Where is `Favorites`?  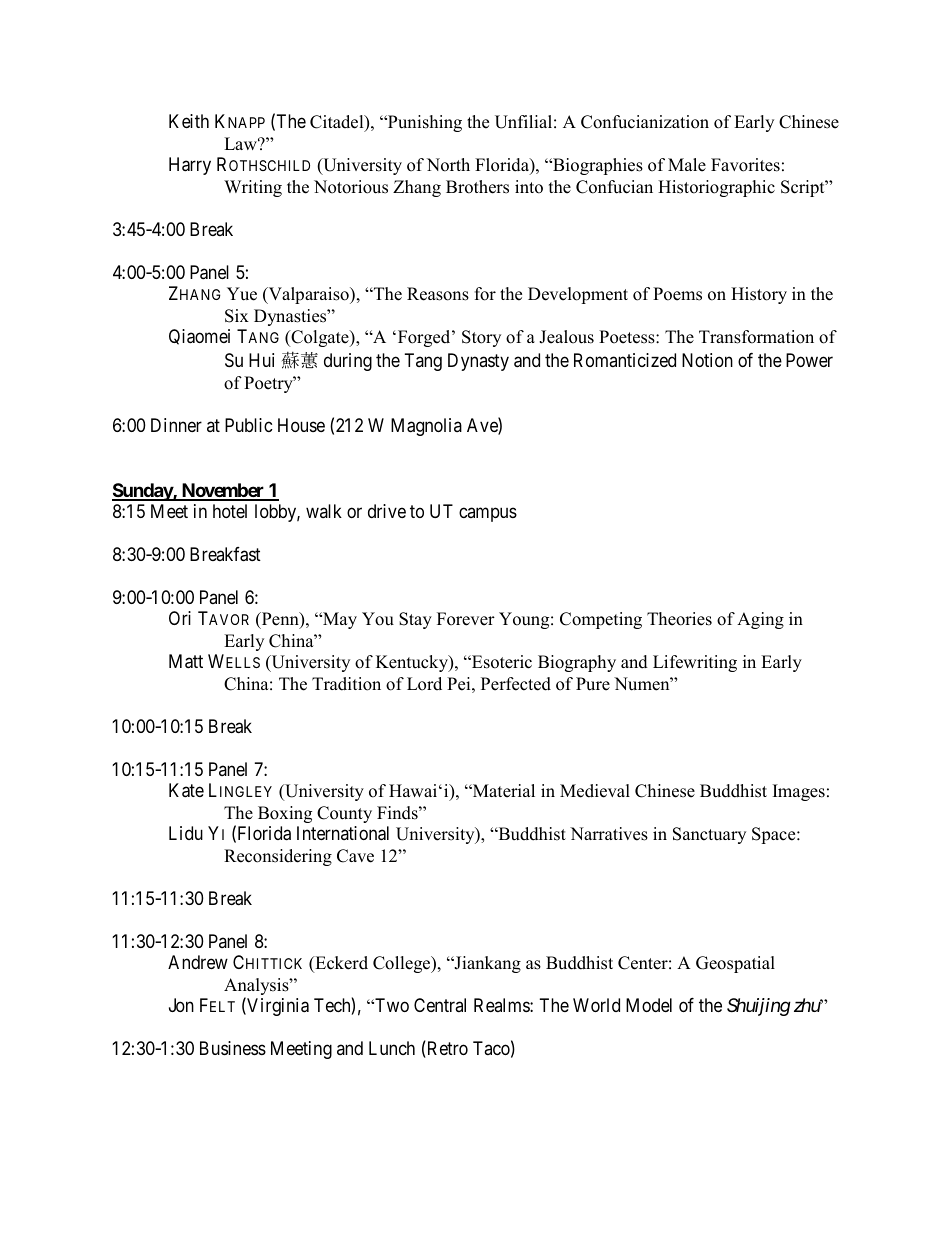
Favorites is located at coordinates (745, 165).
